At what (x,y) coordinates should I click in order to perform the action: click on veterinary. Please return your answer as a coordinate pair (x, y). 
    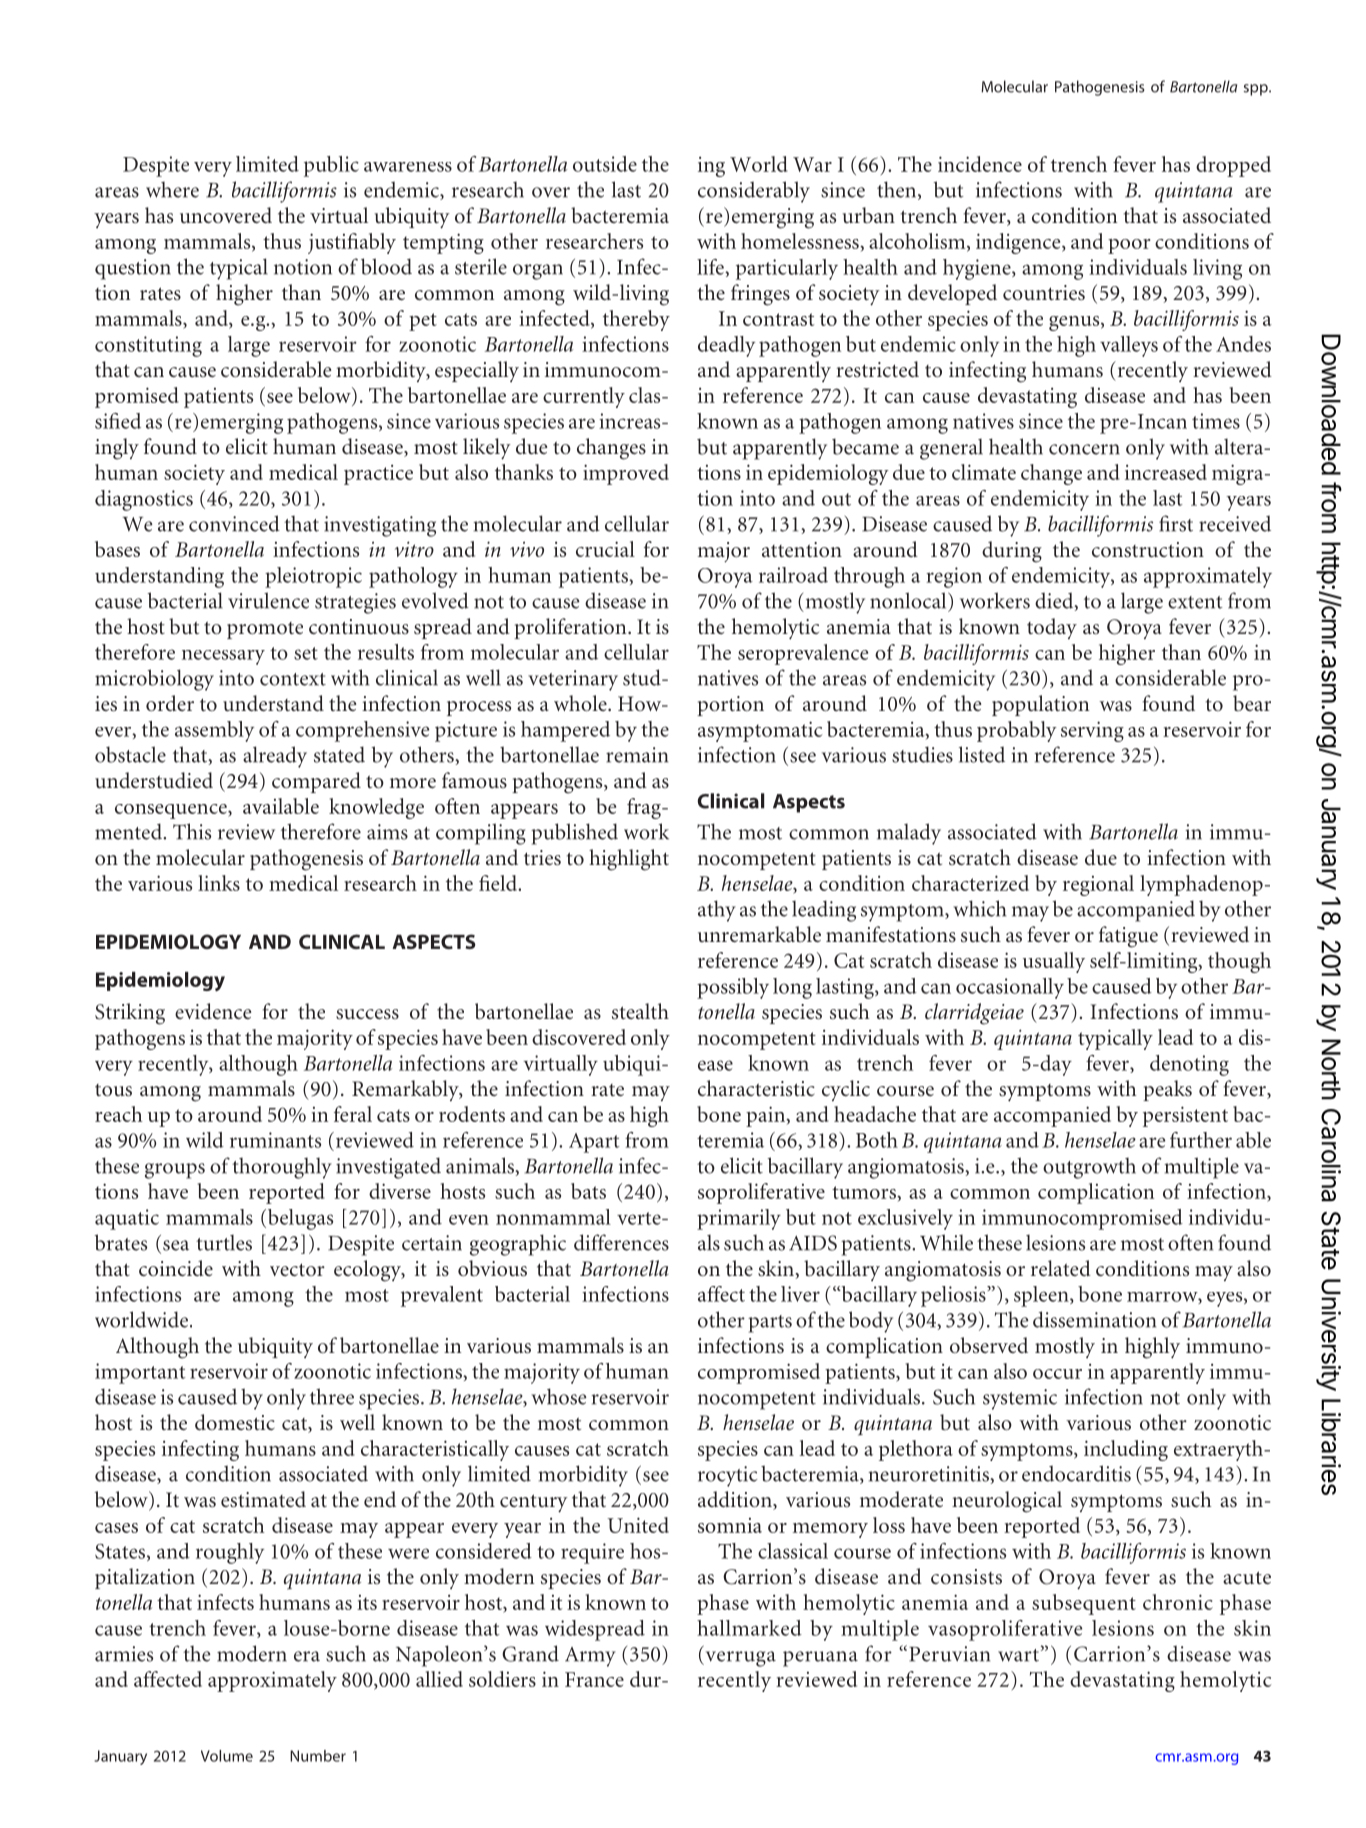
    Looking at the image, I should click on (573, 680).
